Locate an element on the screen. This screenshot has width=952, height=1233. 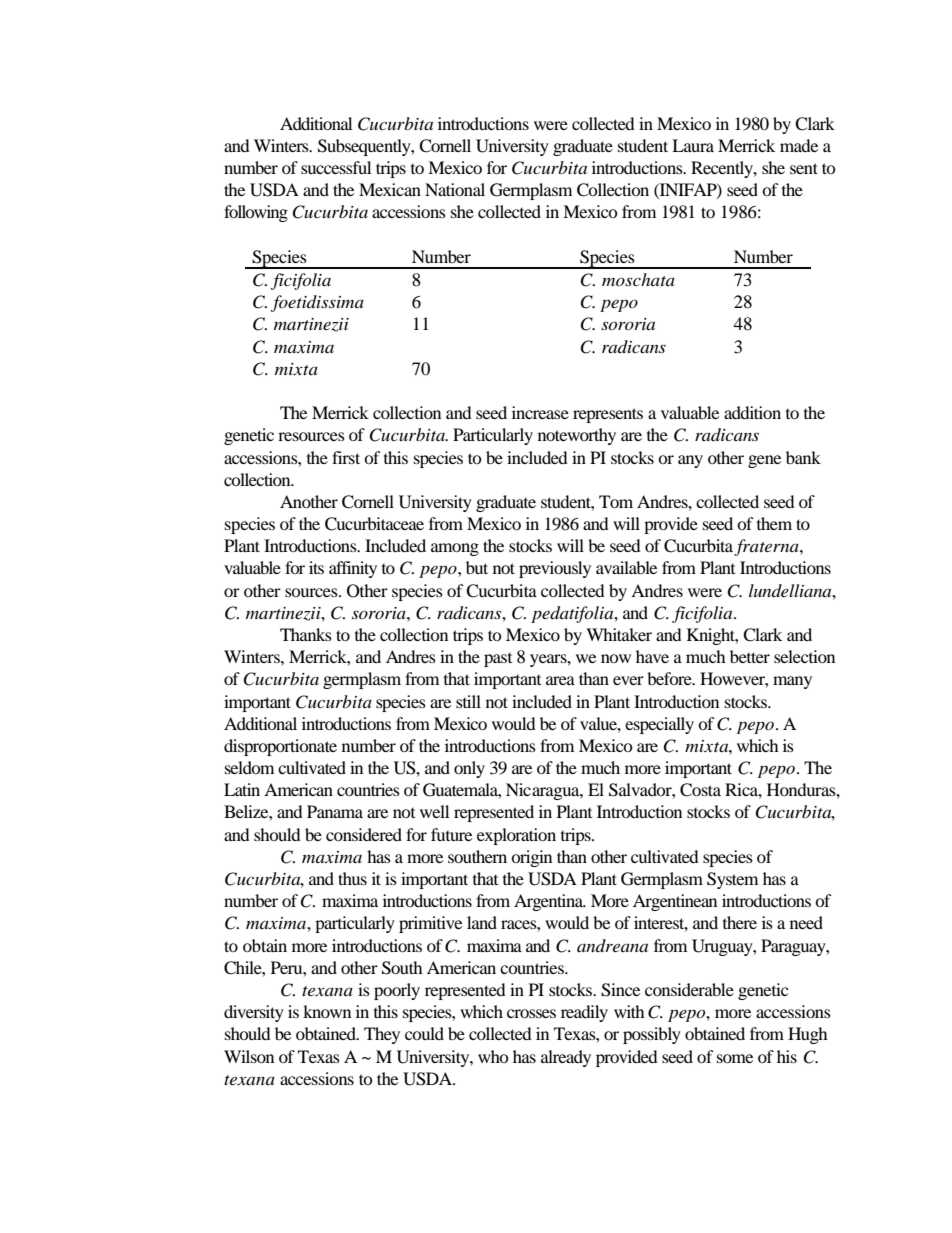
successful is located at coordinates (336, 167).
